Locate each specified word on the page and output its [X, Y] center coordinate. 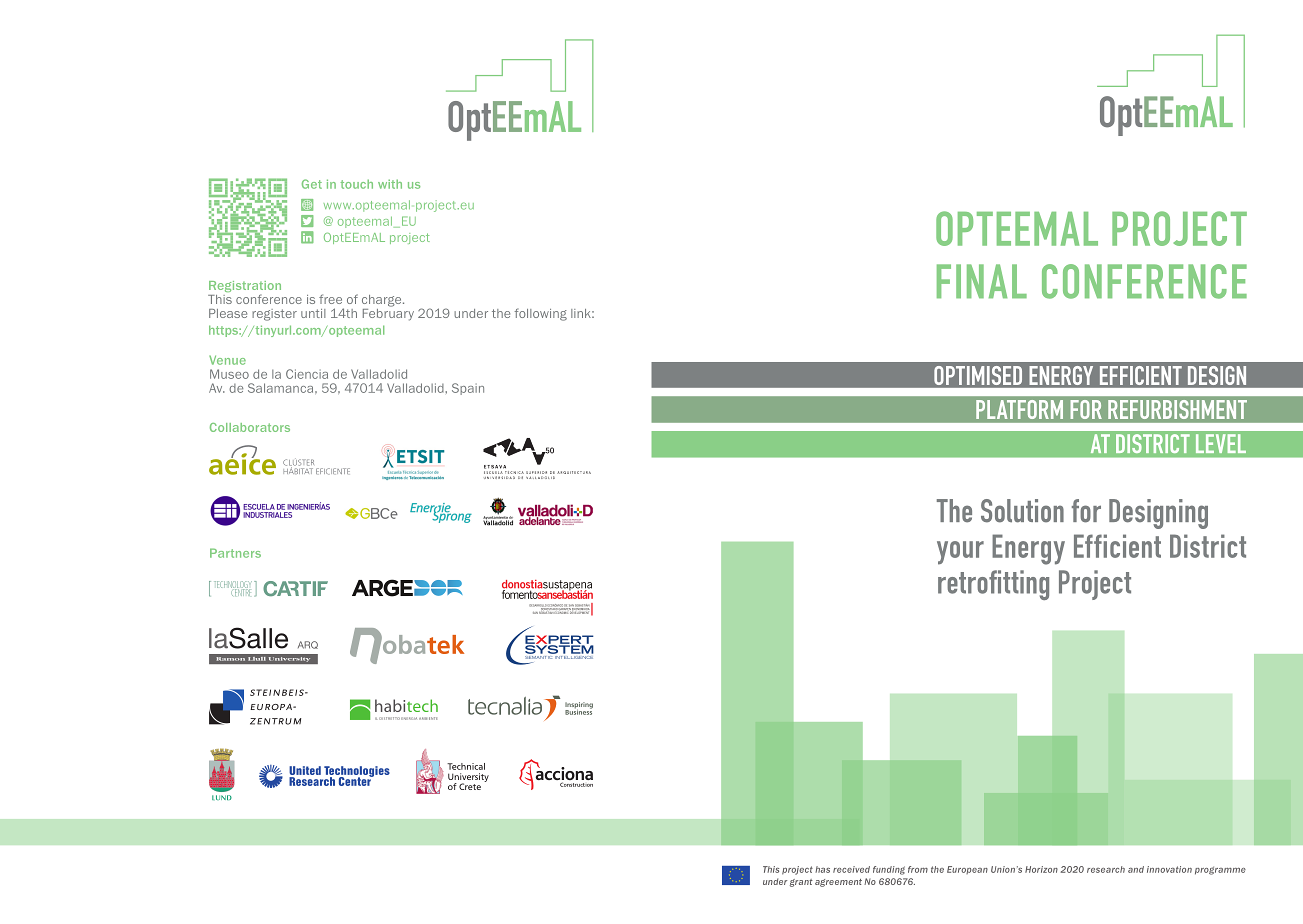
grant [801, 883]
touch [357, 184]
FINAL [982, 281]
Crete [470, 786]
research [1106, 869]
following [540, 314]
